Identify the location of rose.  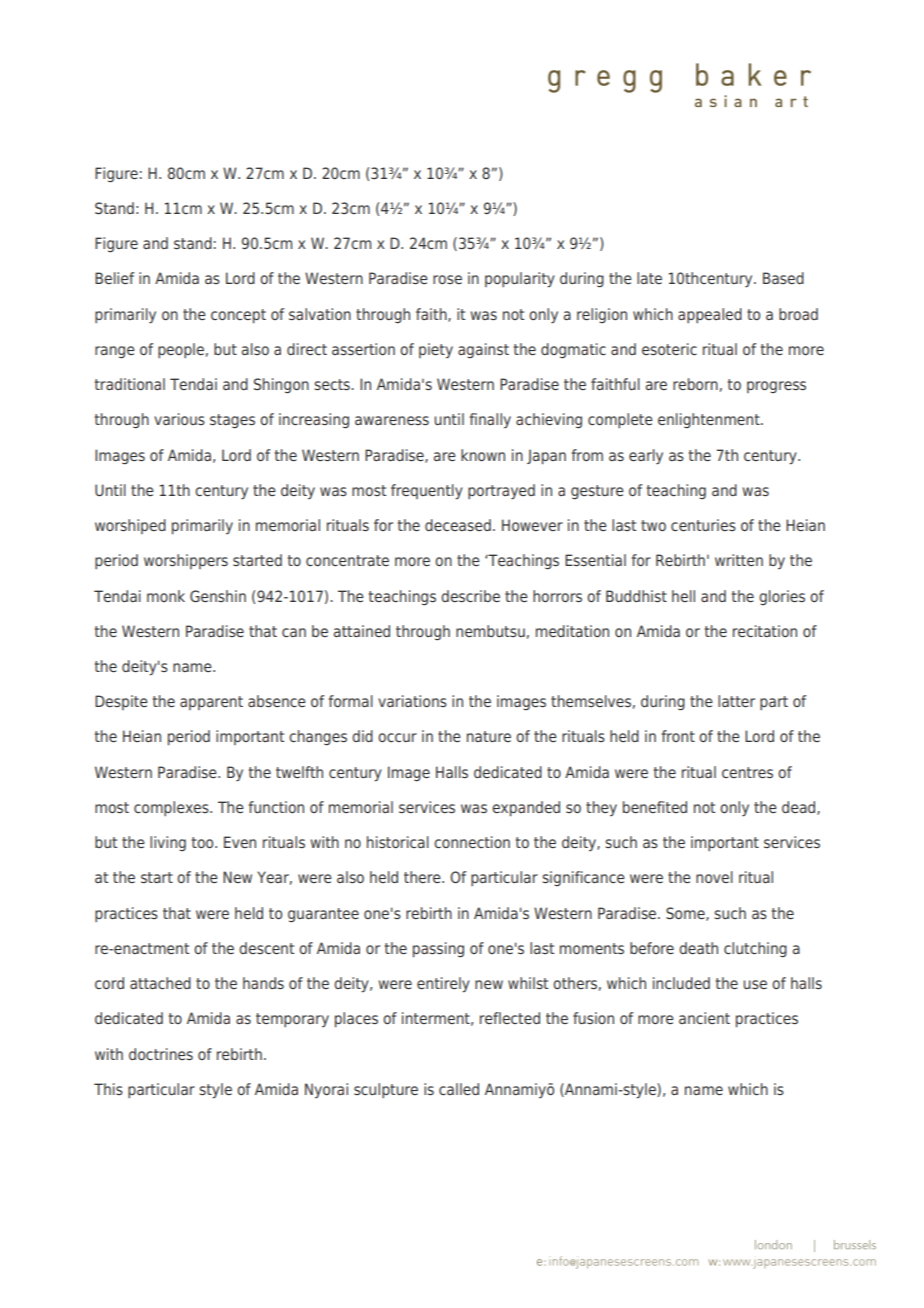
(447, 279).
